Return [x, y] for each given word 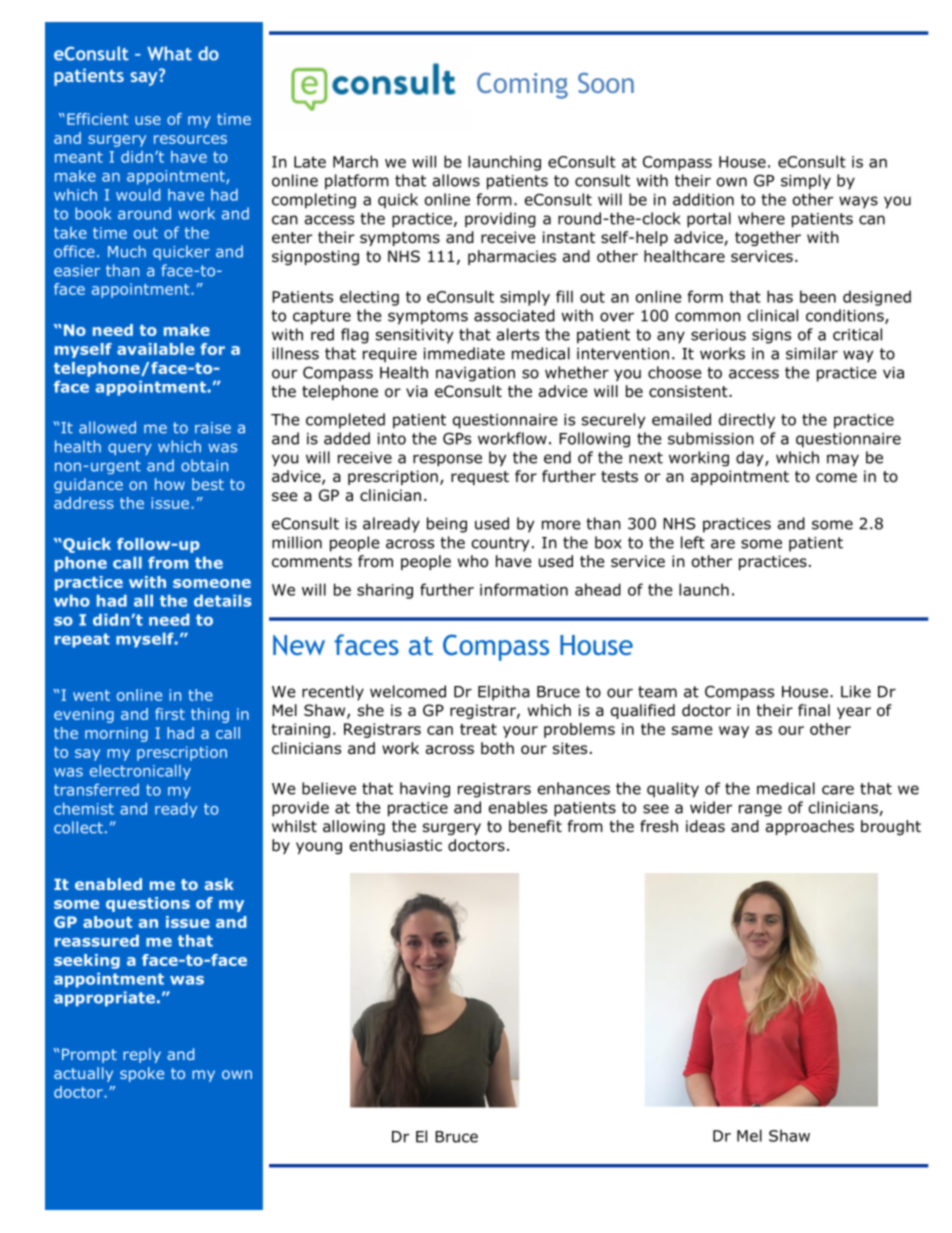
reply [142, 1055]
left [693, 542]
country [500, 544]
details [223, 601]
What [169, 53]
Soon [606, 83]
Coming [522, 86]
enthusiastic [396, 845]
